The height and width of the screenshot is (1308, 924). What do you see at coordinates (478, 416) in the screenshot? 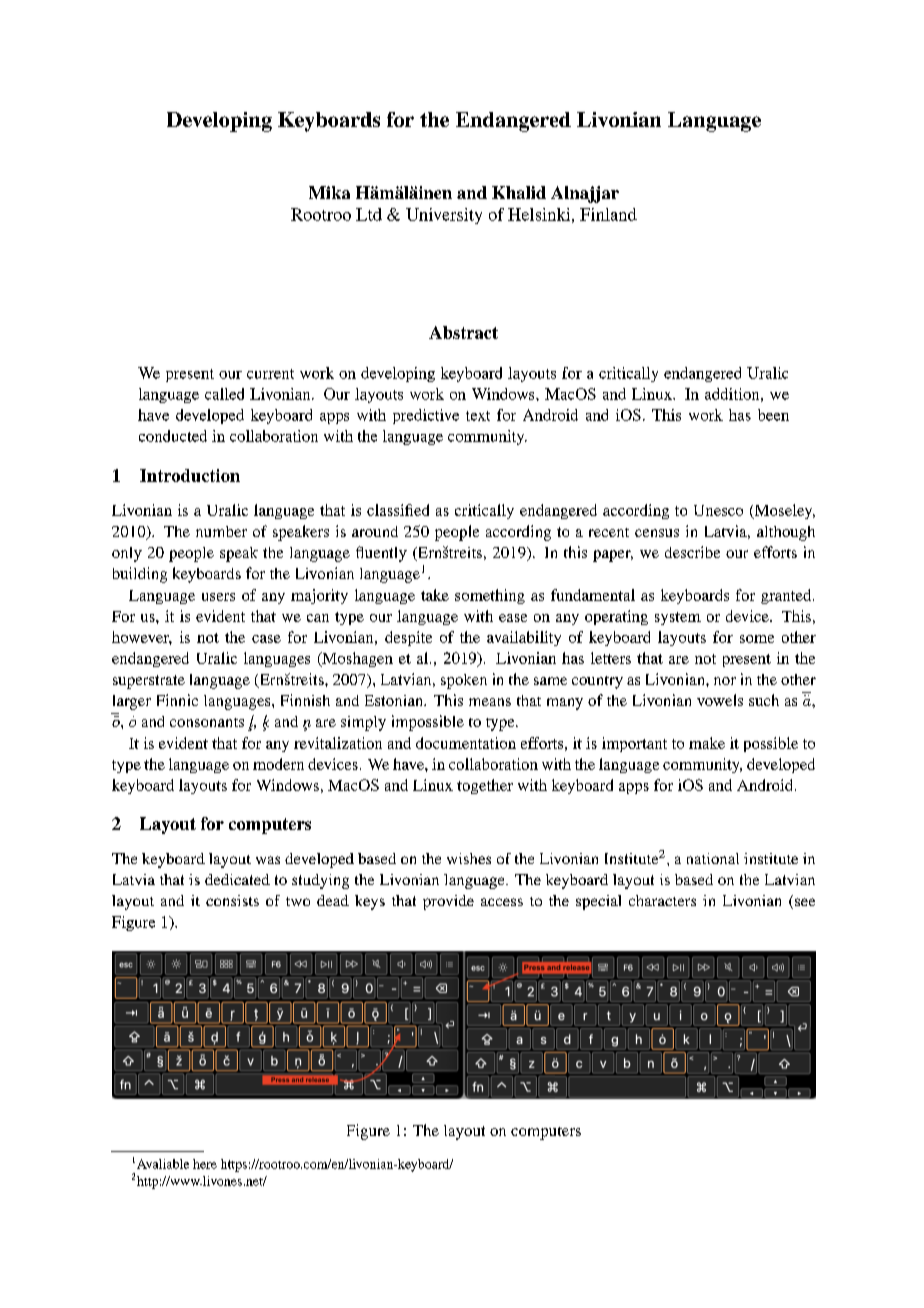
I see `text` at bounding box center [478, 416].
